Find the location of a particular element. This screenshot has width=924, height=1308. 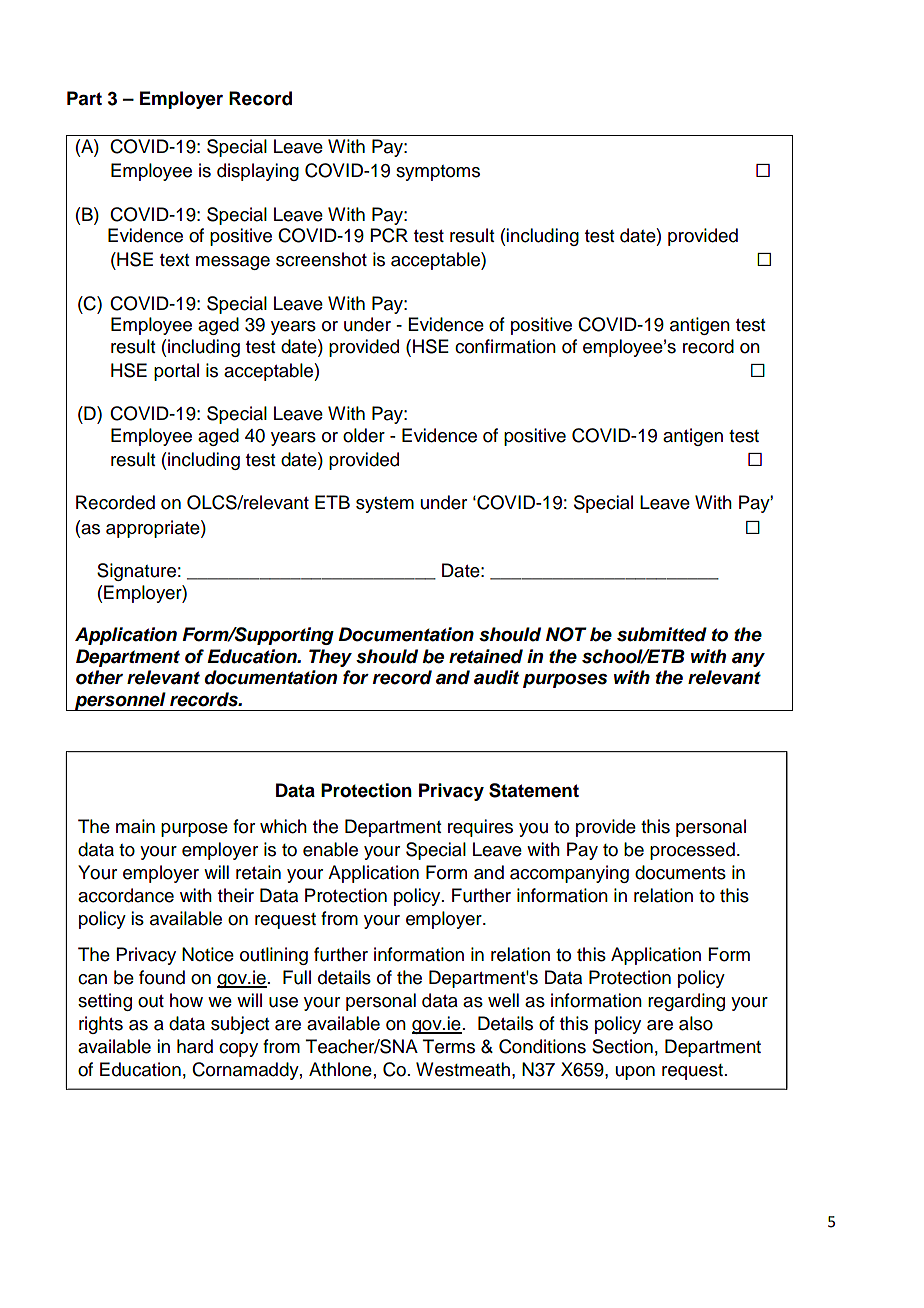

symptoms is located at coordinates (438, 173).
